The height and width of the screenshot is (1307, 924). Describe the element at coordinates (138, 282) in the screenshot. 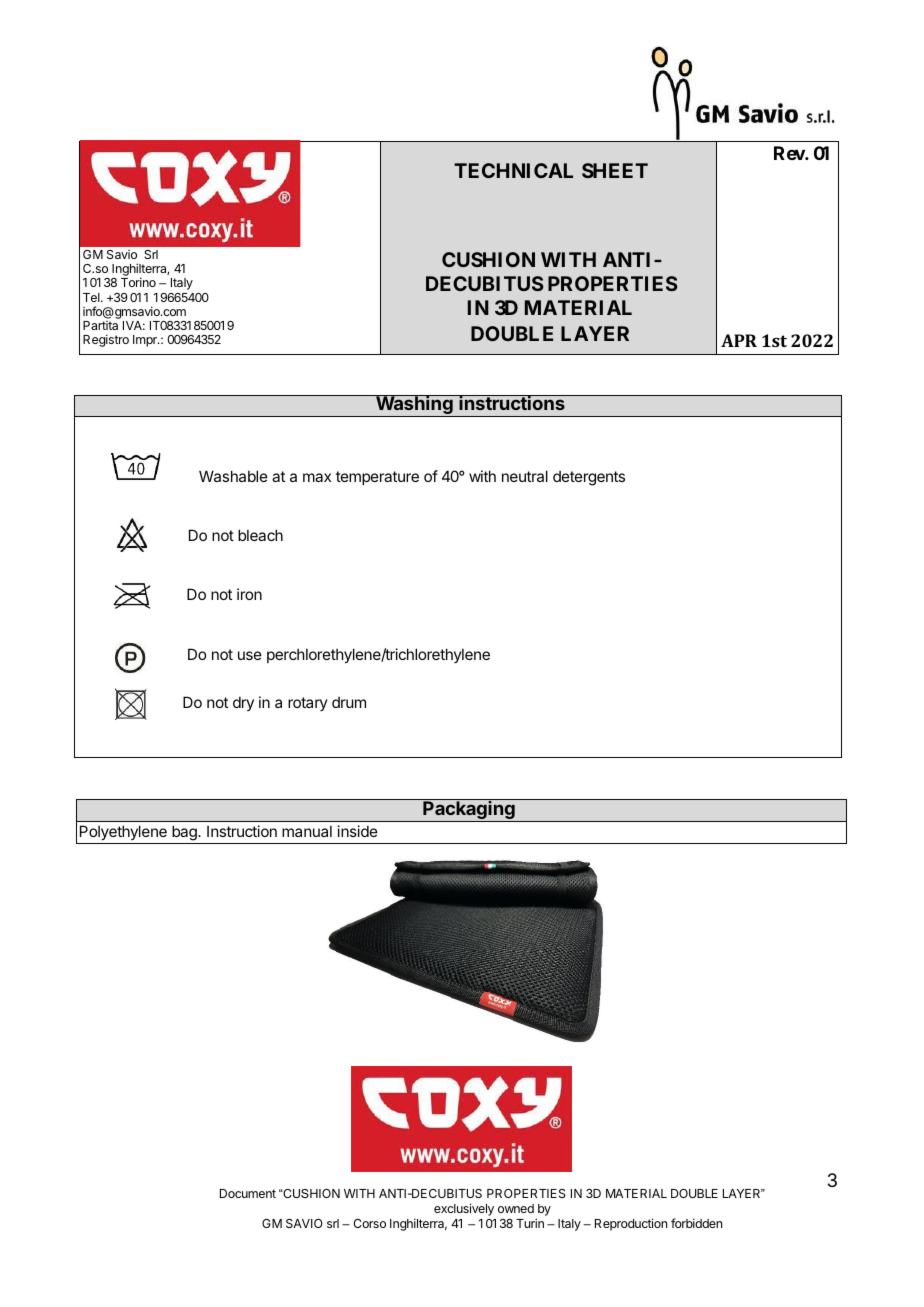

I see `Torino` at that location.
